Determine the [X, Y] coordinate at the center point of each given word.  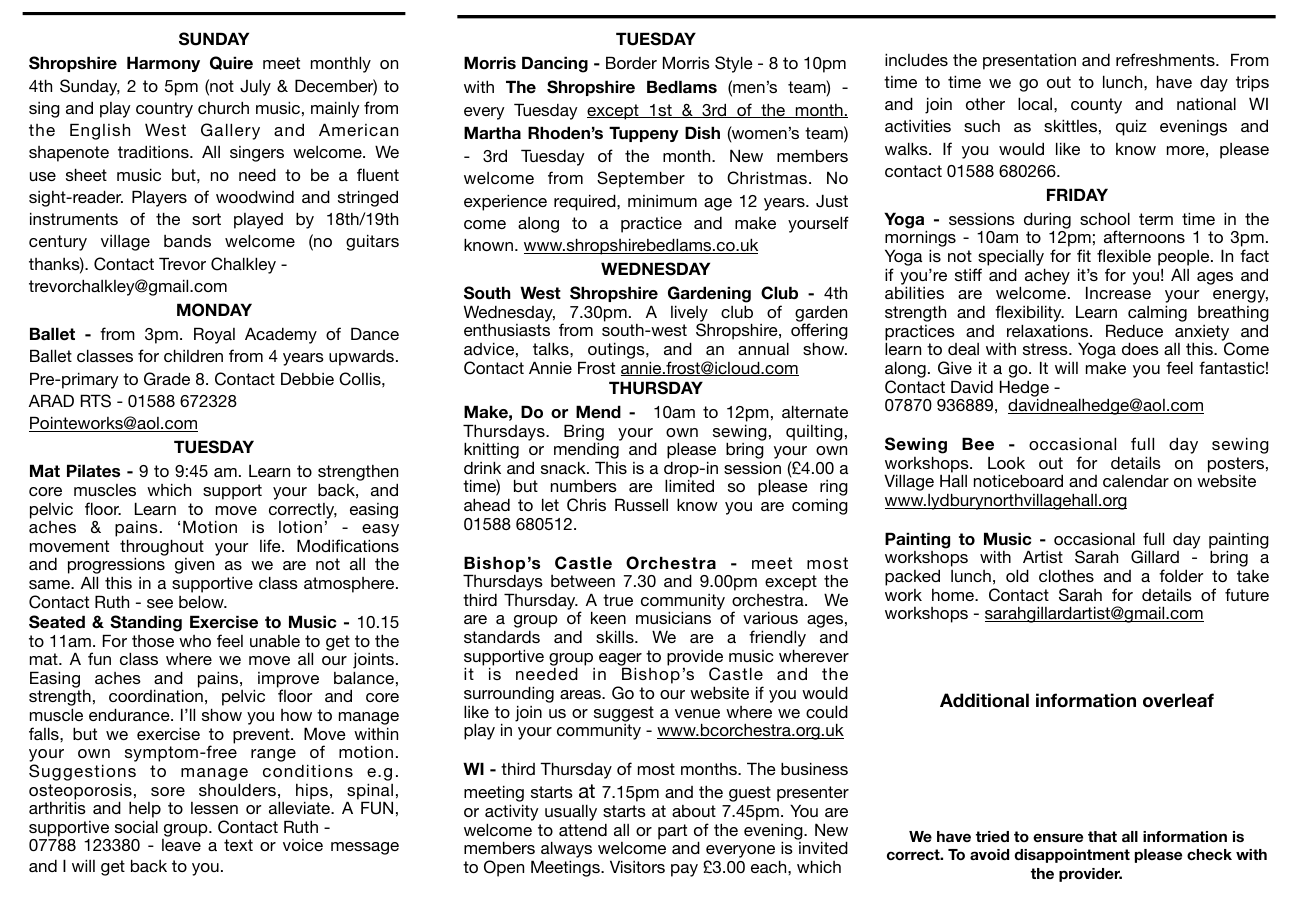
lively [690, 314]
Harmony [163, 64]
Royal [214, 335]
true [618, 600]
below [202, 601]
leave [181, 845]
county [1096, 106]
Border [631, 62]
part [672, 832]
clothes [1066, 575]
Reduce [1134, 330]
